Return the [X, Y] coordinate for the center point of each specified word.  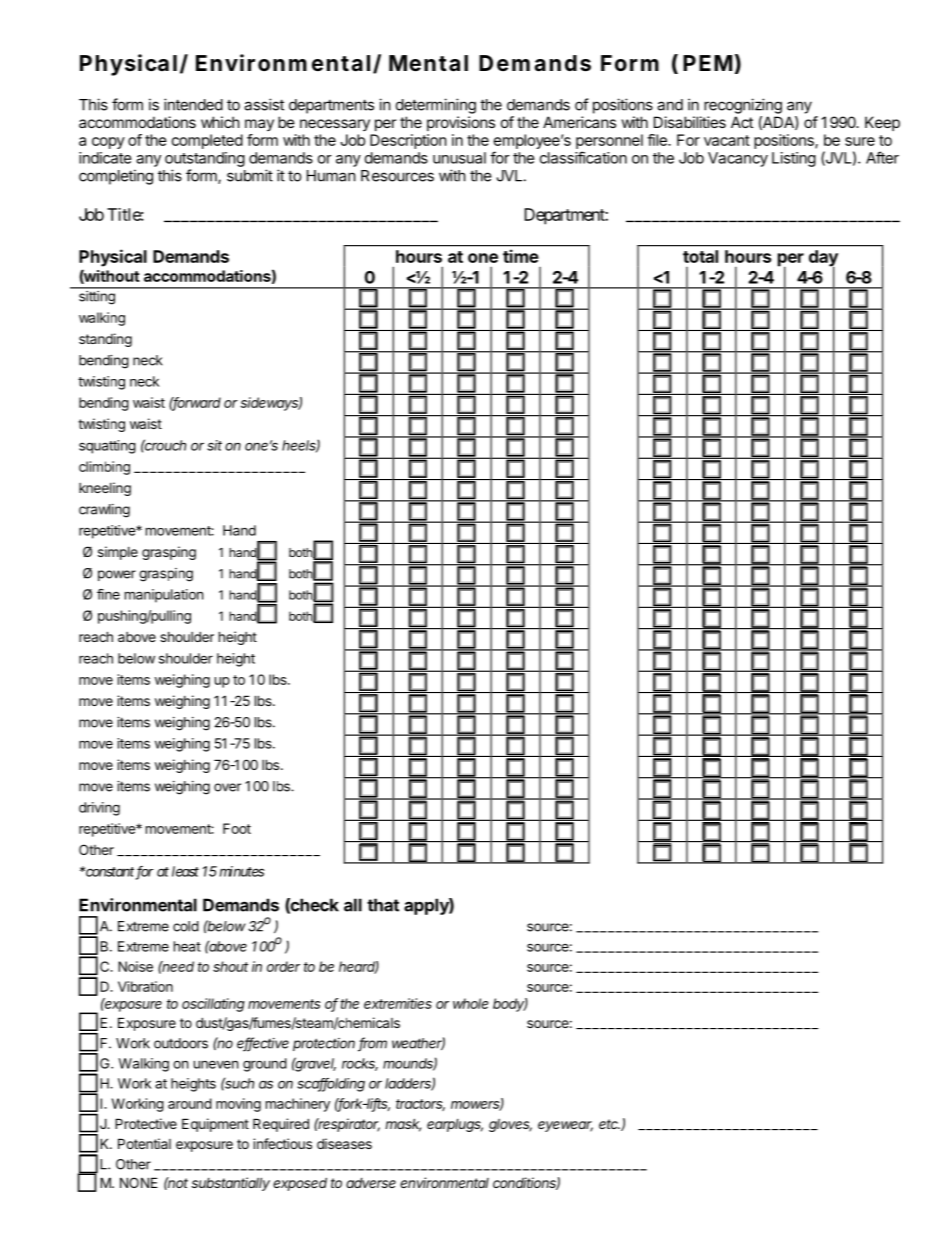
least [185, 871]
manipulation [164, 596]
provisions [461, 123]
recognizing [743, 106]
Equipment [215, 1125]
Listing [794, 159]
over [227, 787]
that [383, 905]
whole [470, 1003]
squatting [107, 447]
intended [193, 104]
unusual [459, 158]
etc [609, 1124]
